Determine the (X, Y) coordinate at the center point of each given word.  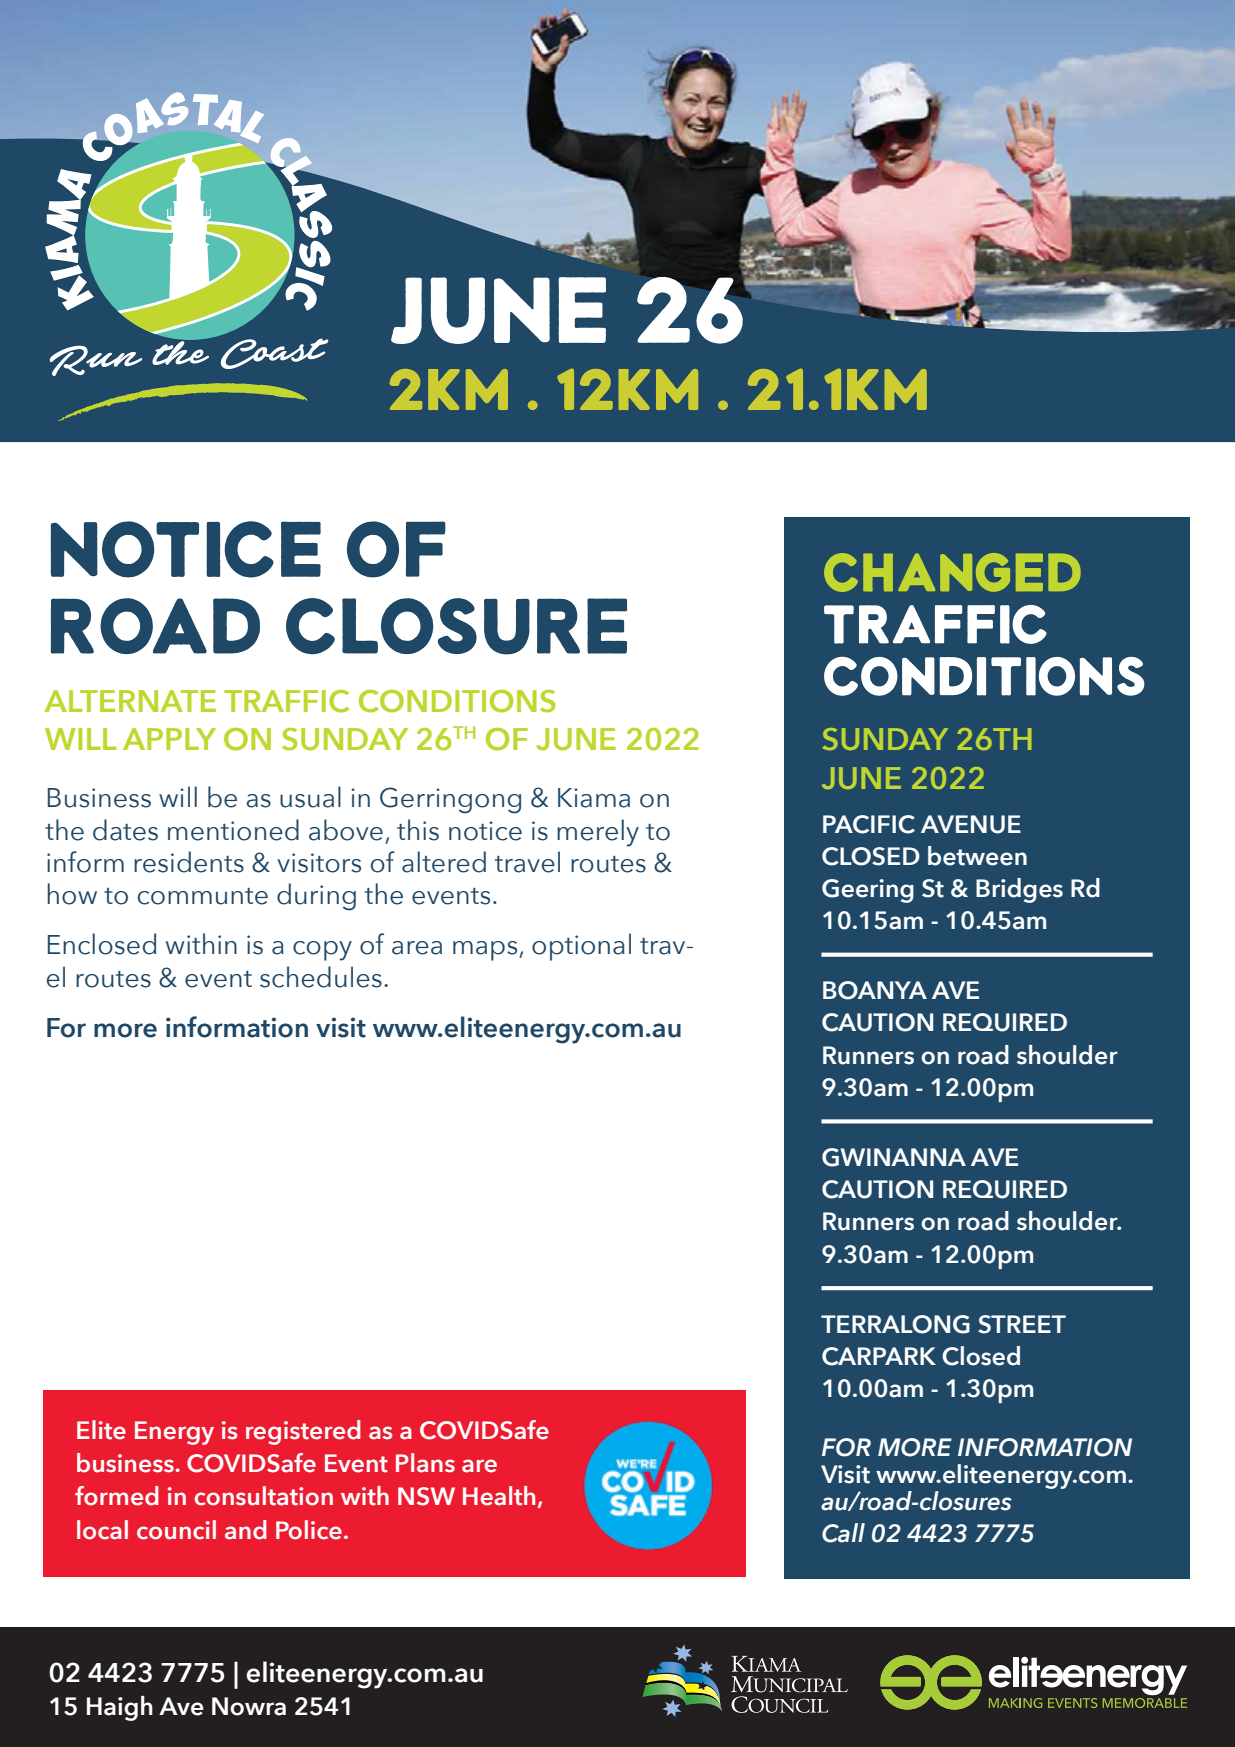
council (176, 1530)
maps (486, 951)
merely (598, 833)
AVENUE (971, 824)
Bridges (1019, 890)
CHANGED (952, 572)
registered (303, 1432)
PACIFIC (869, 824)
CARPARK (879, 1356)
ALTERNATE (130, 701)
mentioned (233, 830)
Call (843, 1533)
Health (499, 1496)
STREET (1022, 1324)
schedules (321, 977)
